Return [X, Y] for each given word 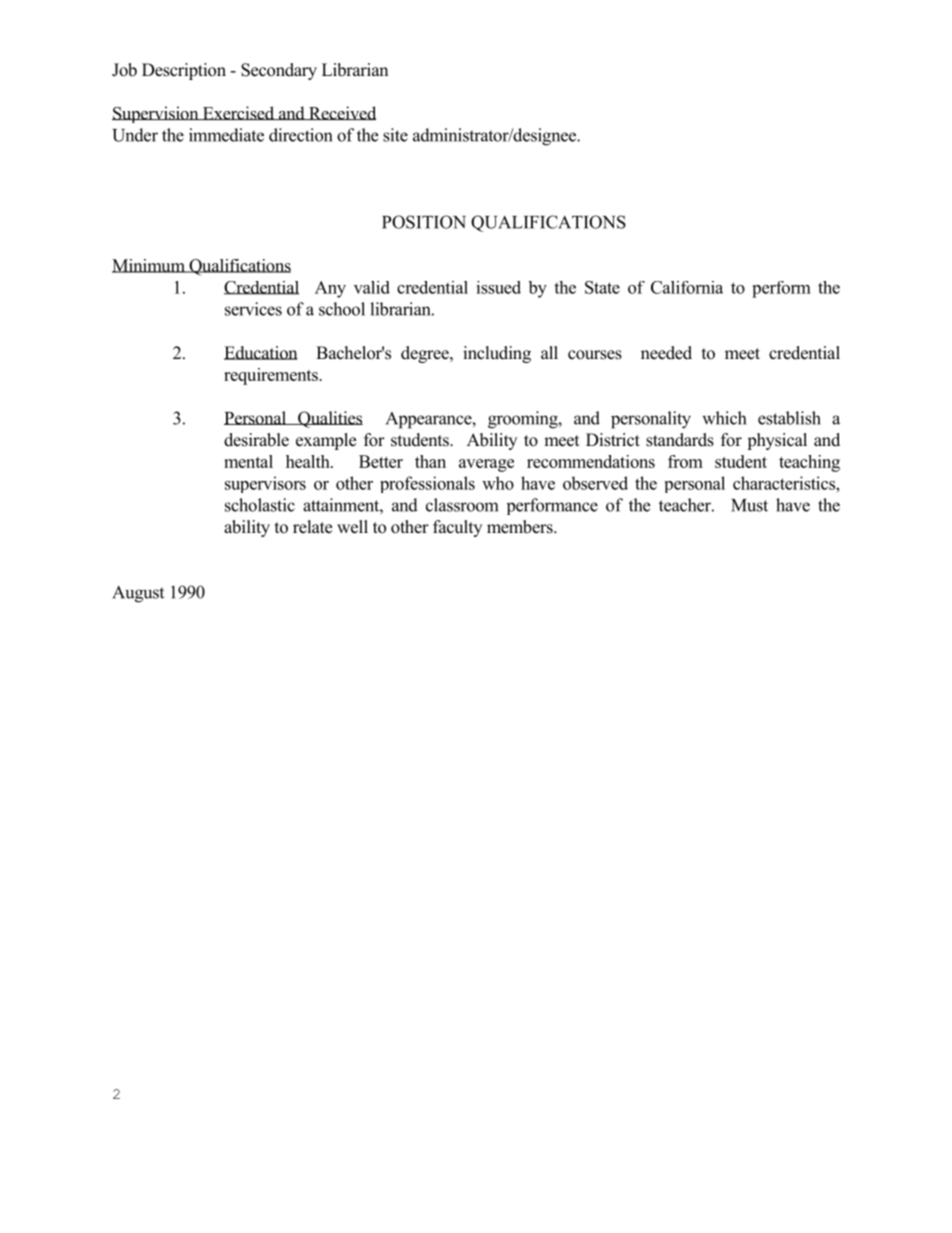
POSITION [424, 222]
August [138, 594]
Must [749, 505]
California [687, 287]
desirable [256, 440]
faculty [457, 528]
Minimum [149, 266]
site [395, 135]
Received [341, 113]
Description [184, 71]
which [724, 418]
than [430, 461]
